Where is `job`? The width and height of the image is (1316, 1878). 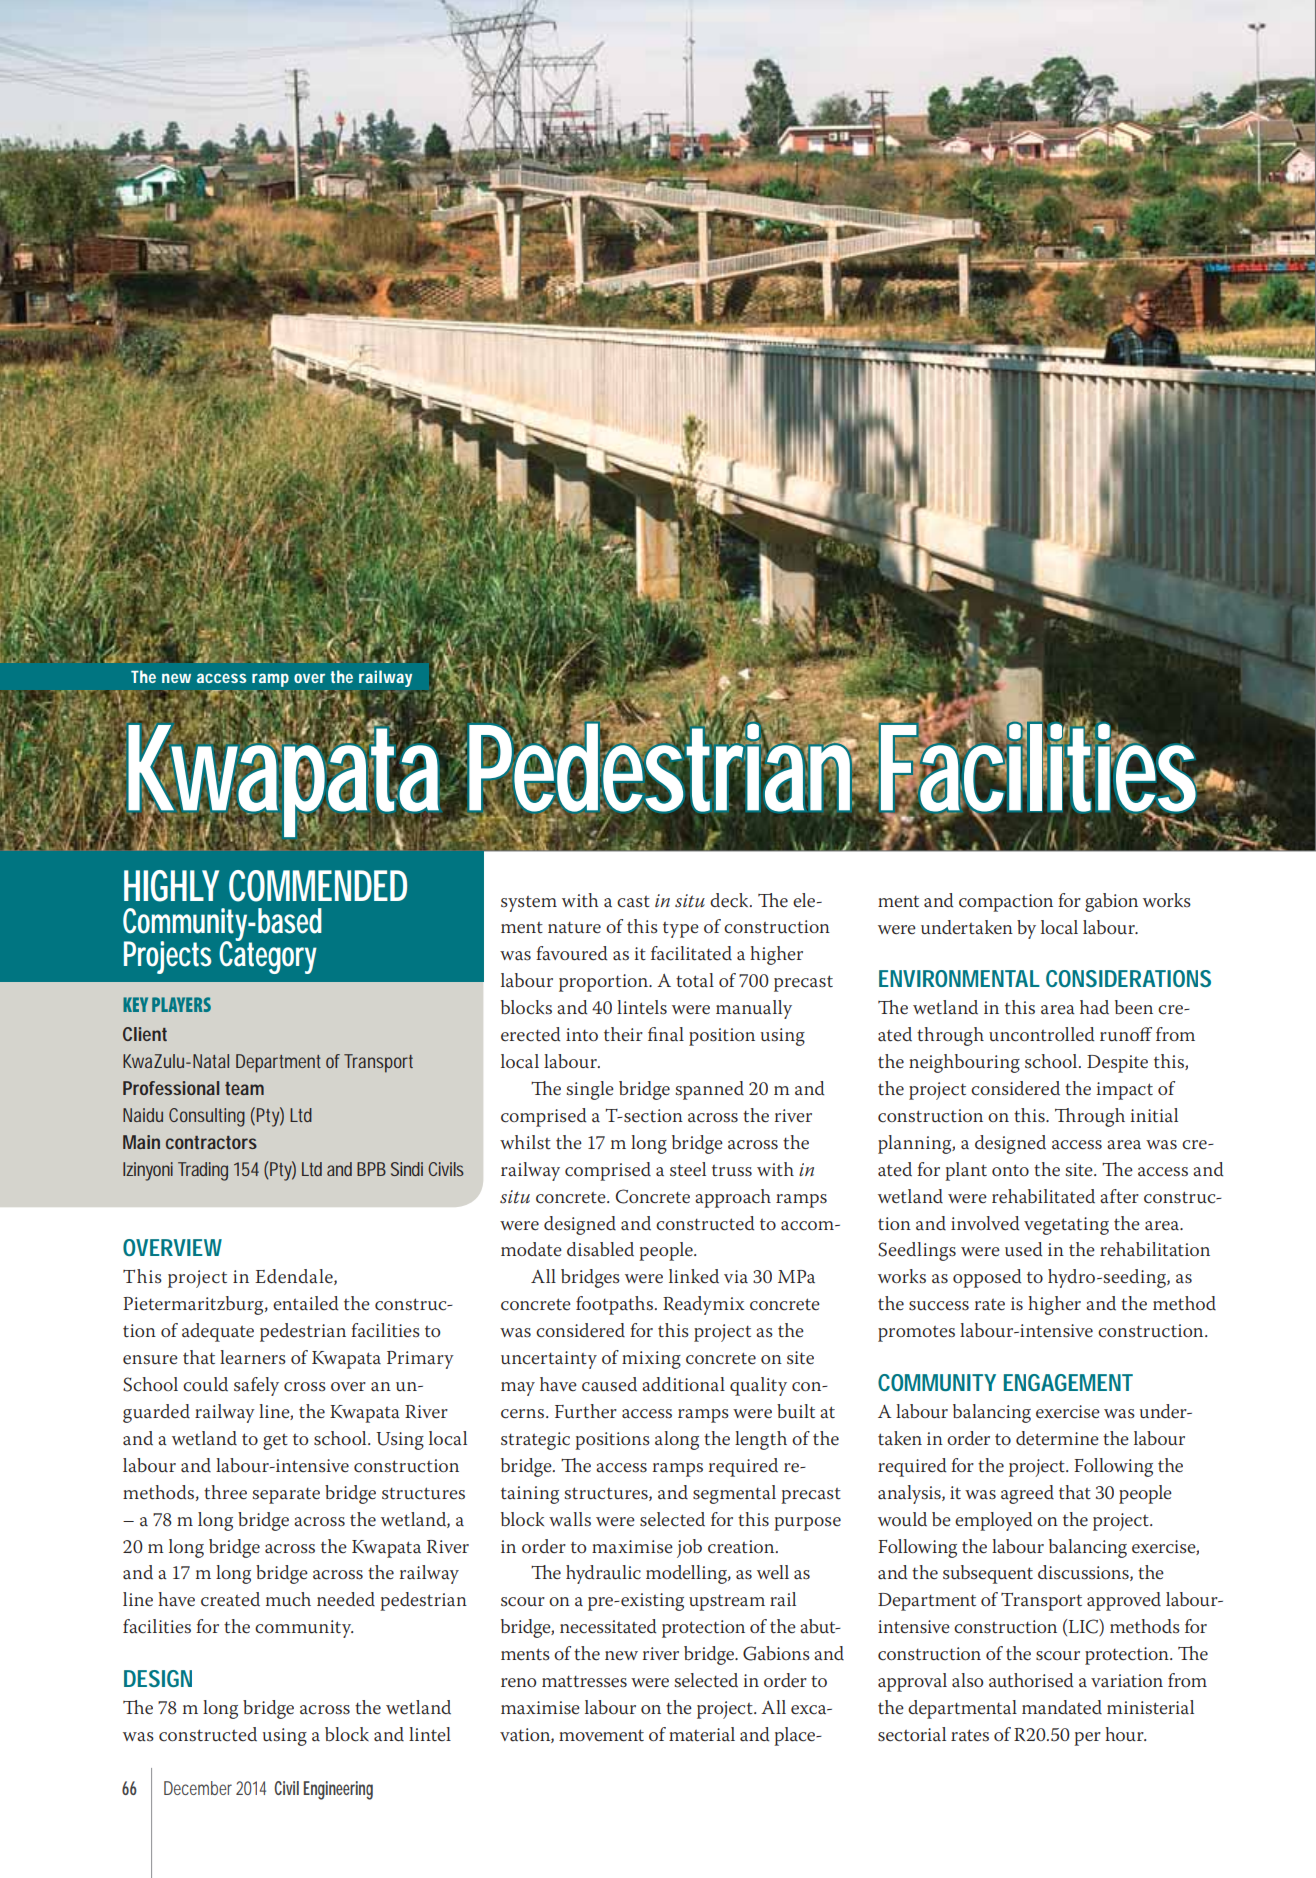
job is located at coordinates (689, 1548).
